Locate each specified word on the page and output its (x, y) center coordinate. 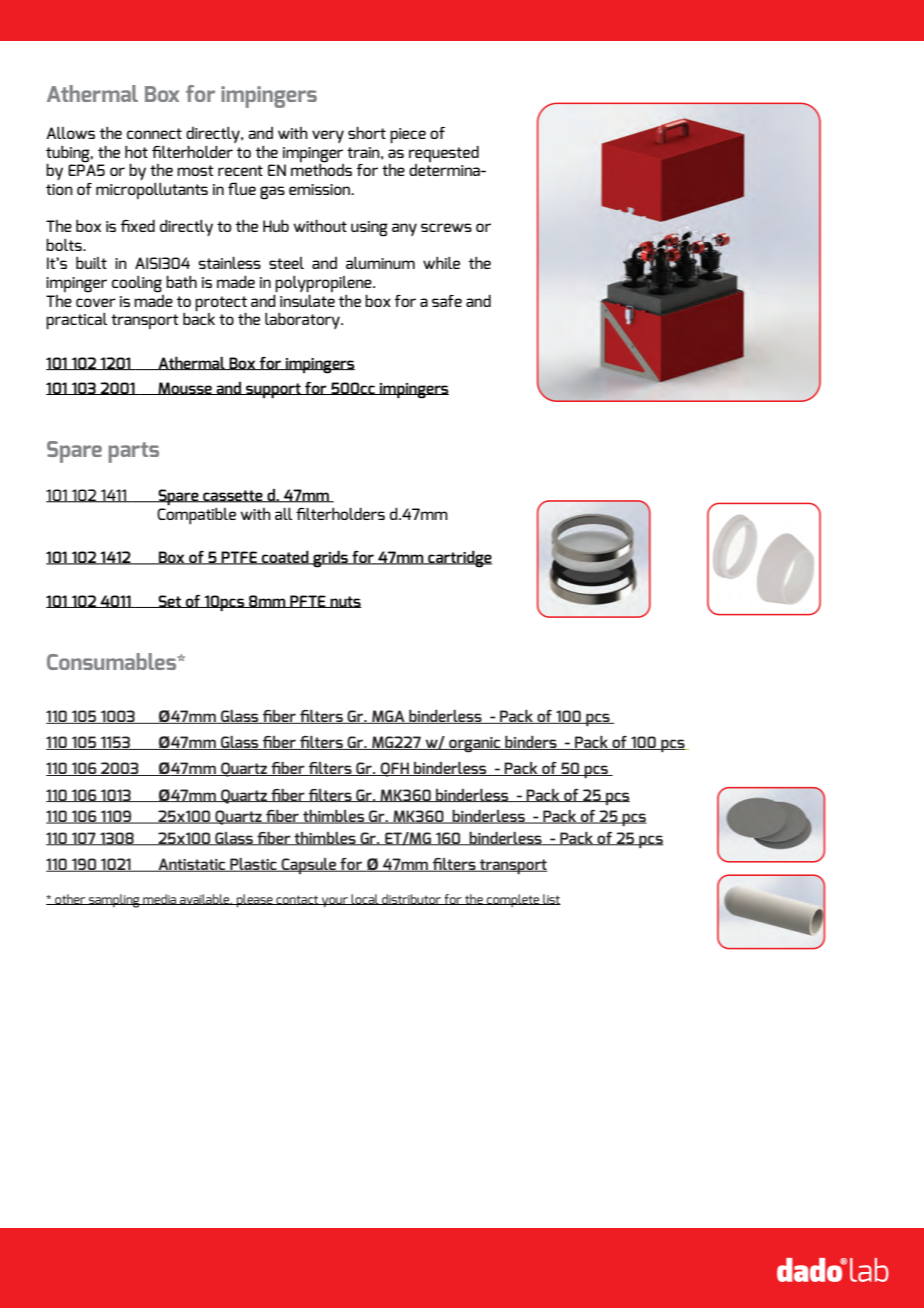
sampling (114, 901)
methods (321, 169)
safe (447, 301)
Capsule (309, 866)
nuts (345, 602)
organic (475, 745)
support (273, 391)
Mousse (185, 388)
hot (136, 152)
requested (444, 154)
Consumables (113, 661)
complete (513, 901)
